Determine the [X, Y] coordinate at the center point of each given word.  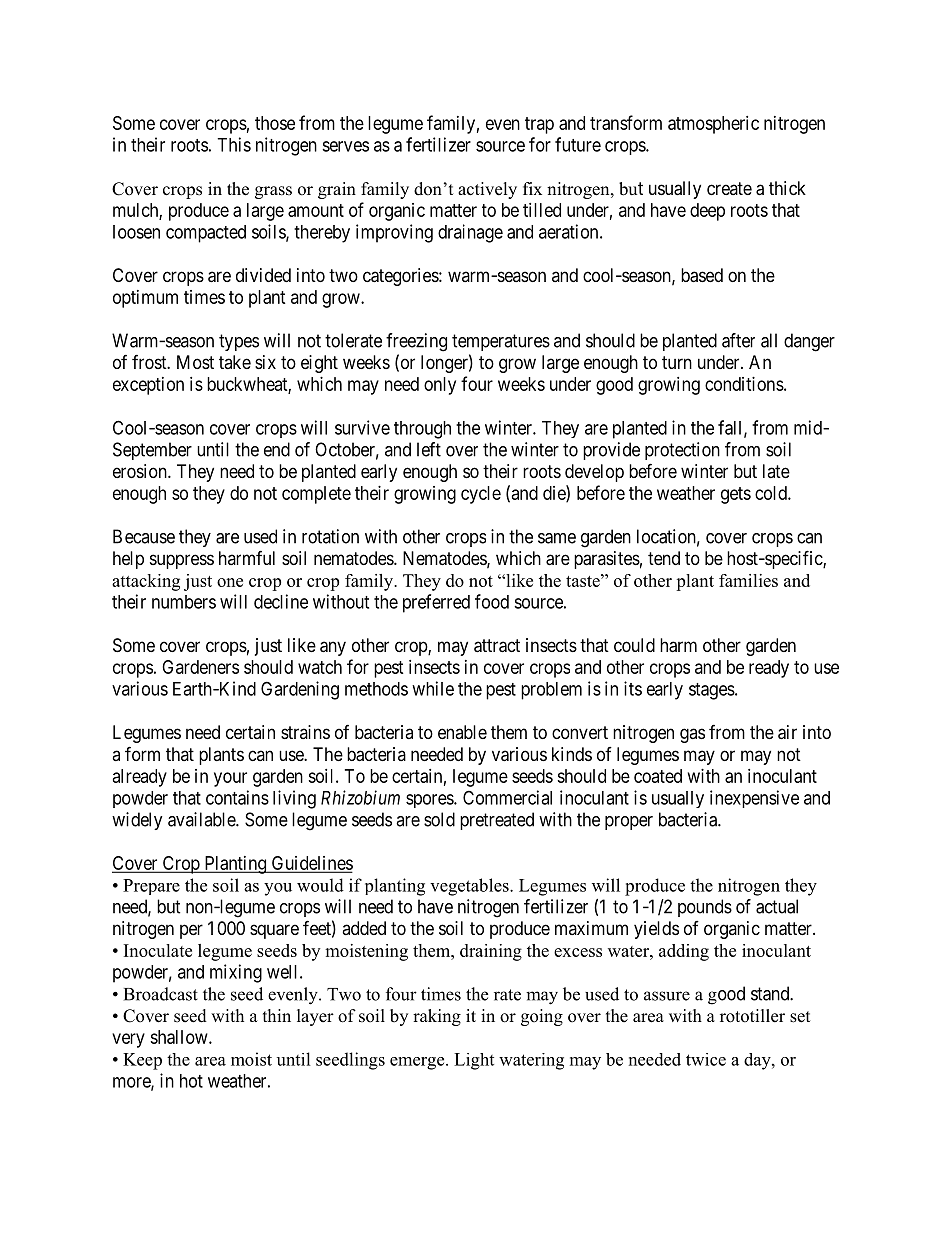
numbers [184, 602]
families [748, 580]
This [234, 144]
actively [487, 190]
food [492, 601]
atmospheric [713, 125]
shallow [180, 1037]
